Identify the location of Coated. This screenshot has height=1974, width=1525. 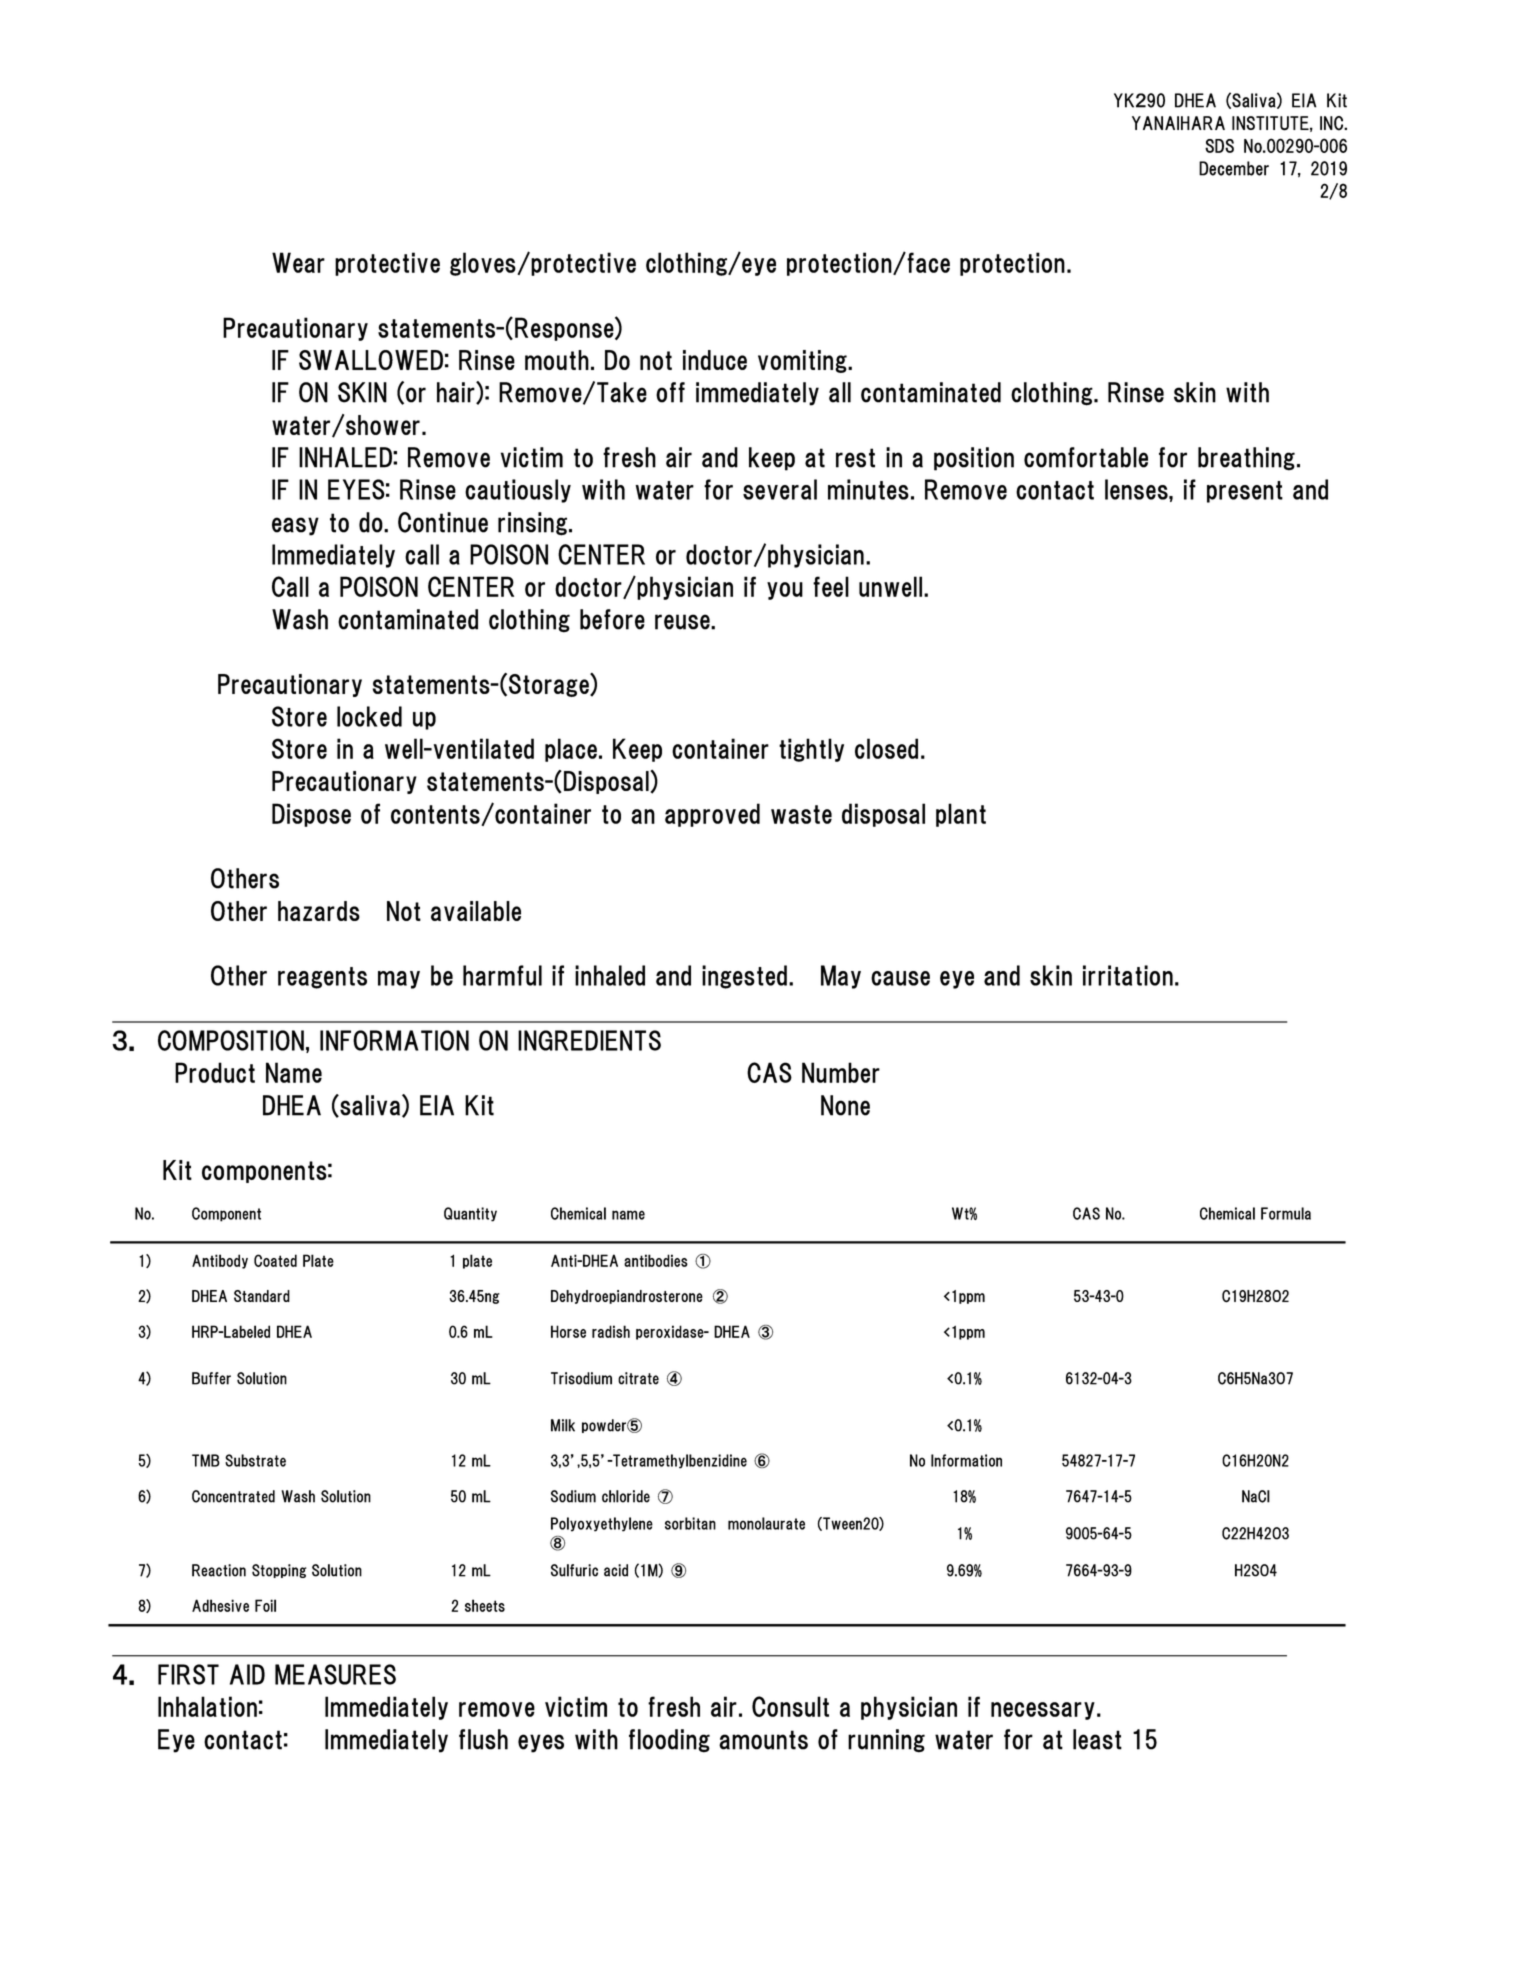
(275, 1260).
